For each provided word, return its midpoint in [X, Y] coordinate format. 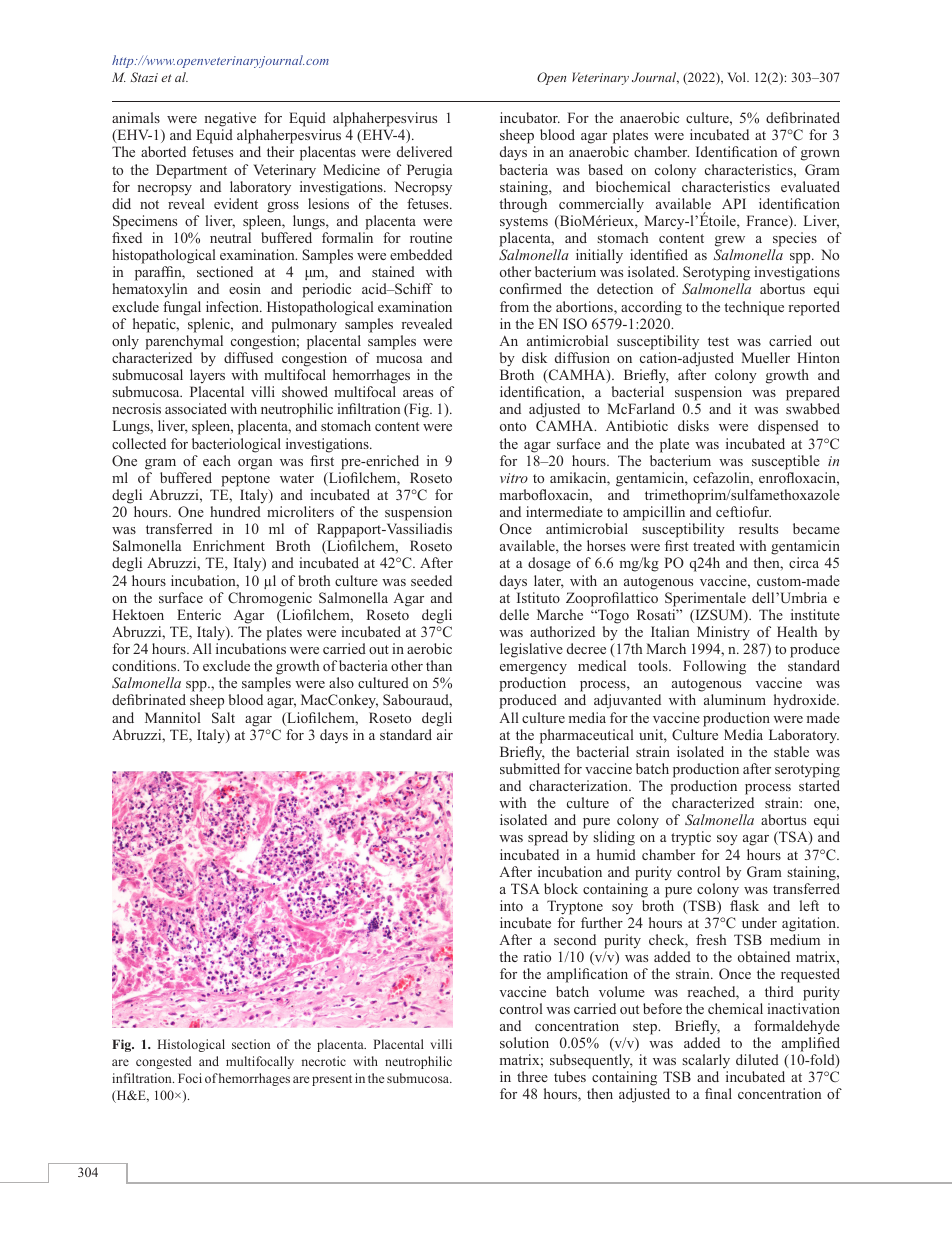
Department [191, 171]
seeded [431, 580]
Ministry [723, 633]
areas [418, 393]
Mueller [765, 357]
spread [548, 838]
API [734, 203]
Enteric [199, 614]
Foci [190, 1078]
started [819, 785]
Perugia [429, 171]
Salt [223, 718]
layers [207, 376]
